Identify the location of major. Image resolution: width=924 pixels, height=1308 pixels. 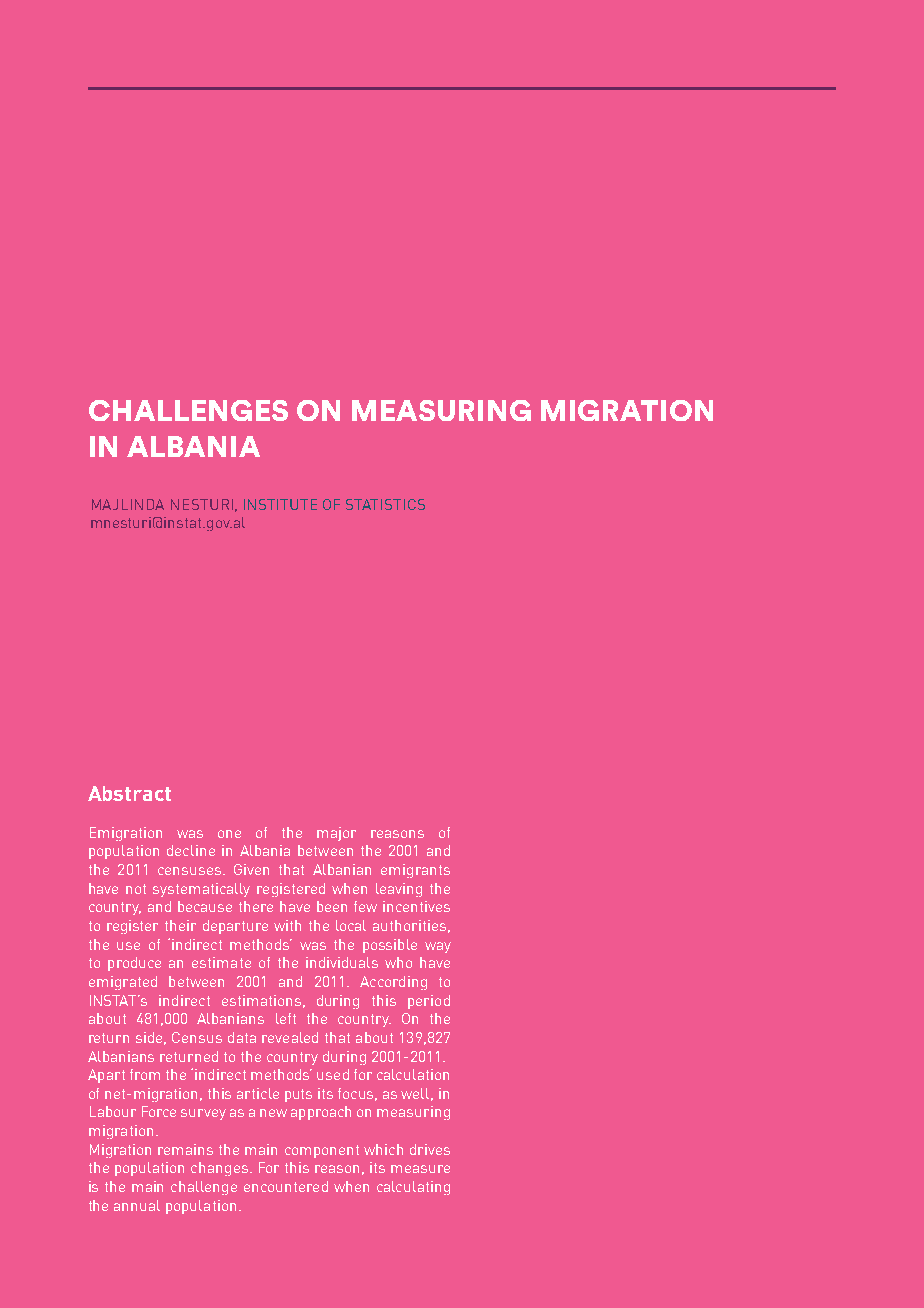
(336, 834).
